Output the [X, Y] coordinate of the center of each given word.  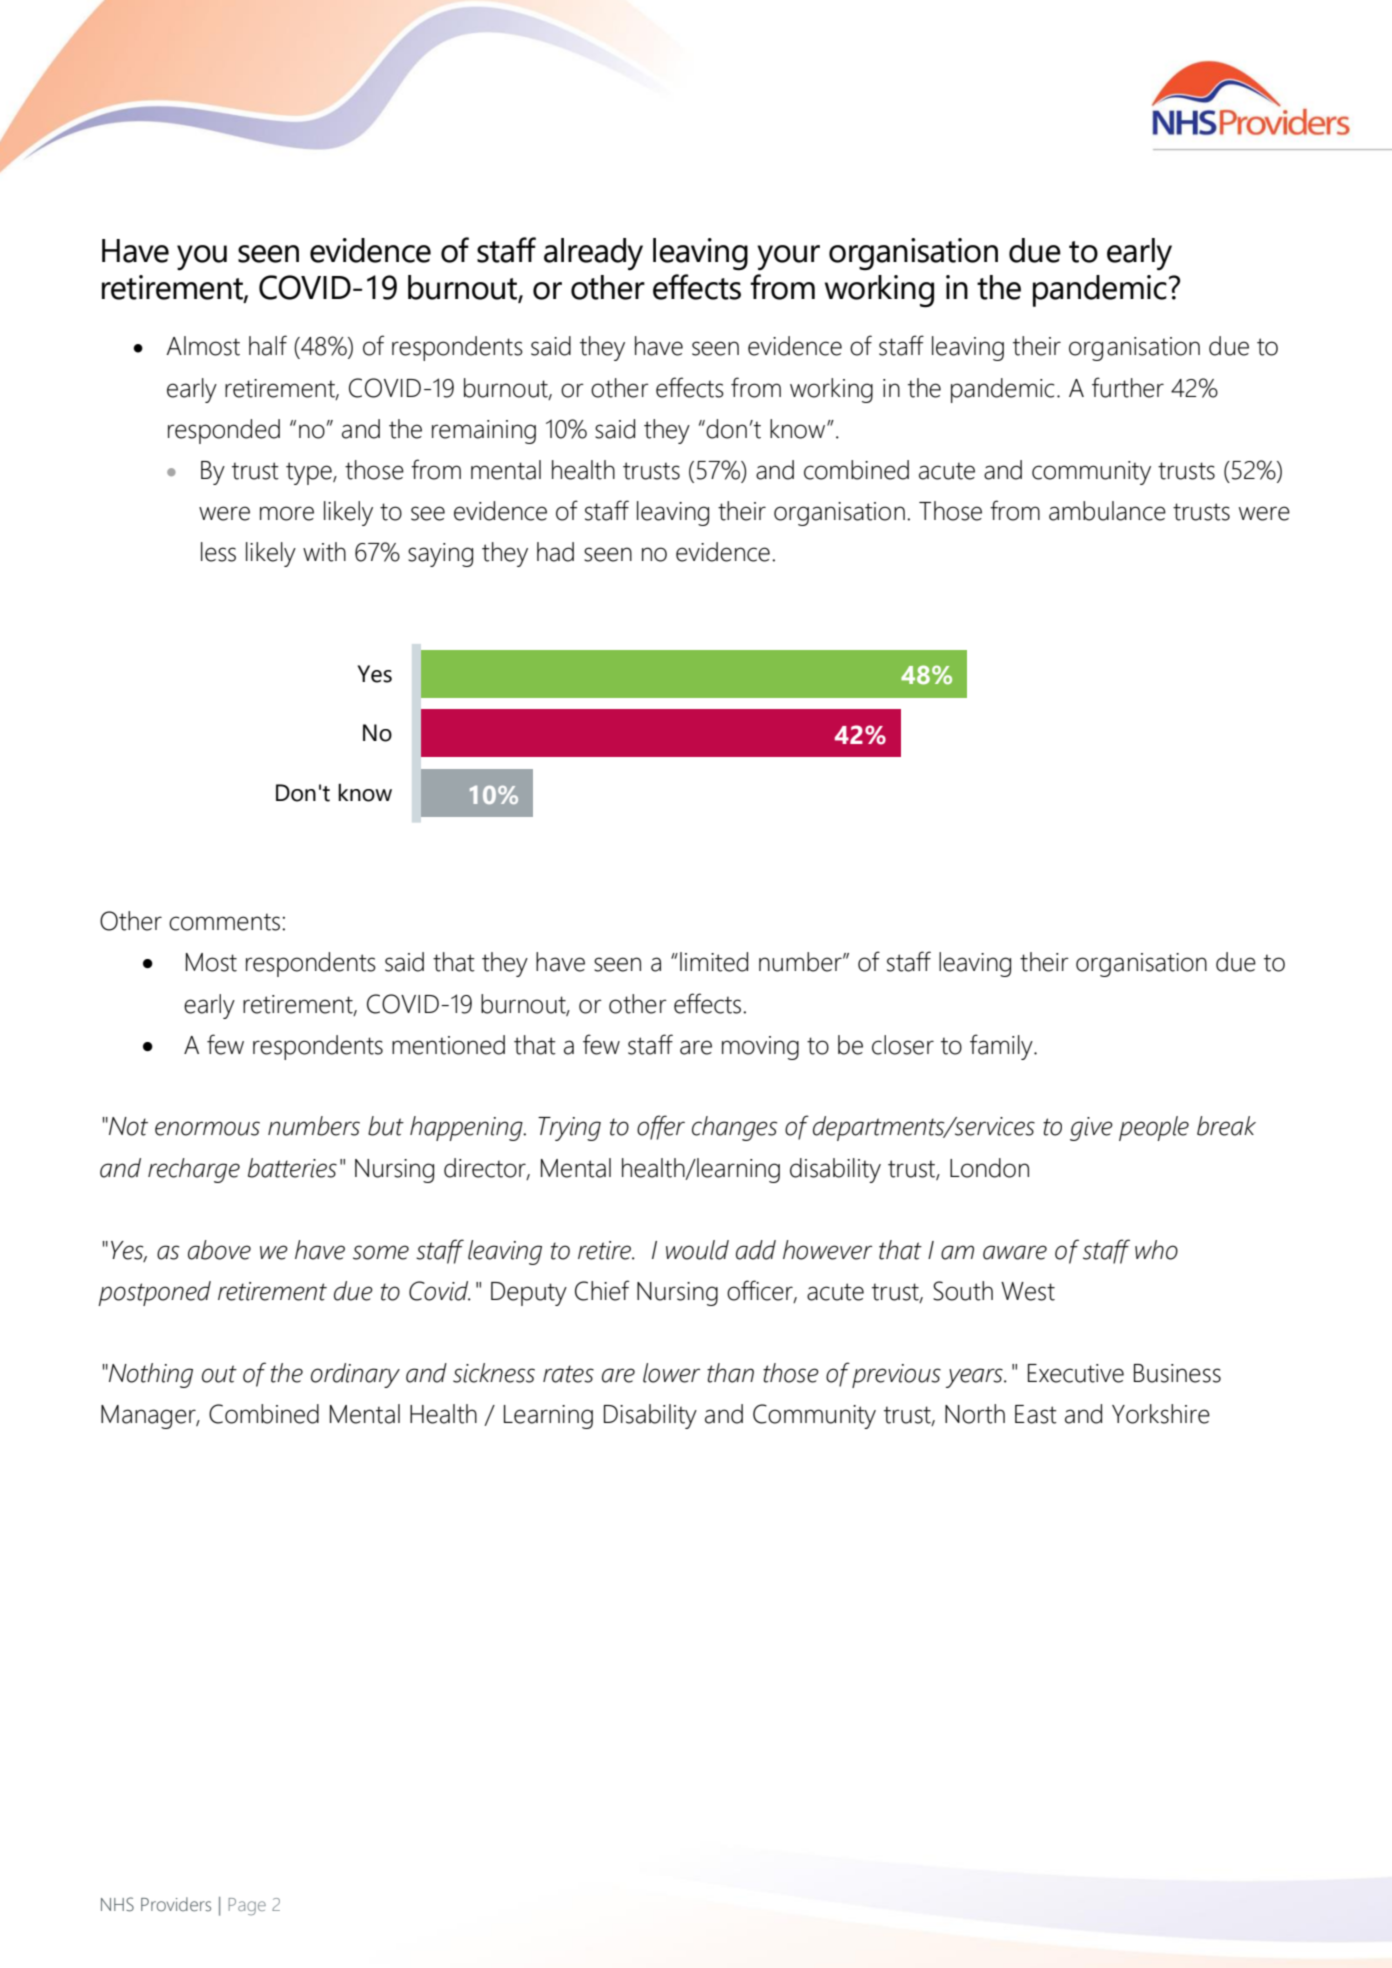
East [1036, 1414]
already [593, 254]
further [1128, 387]
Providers [176, 1904]
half [268, 345]
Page [247, 1907]
